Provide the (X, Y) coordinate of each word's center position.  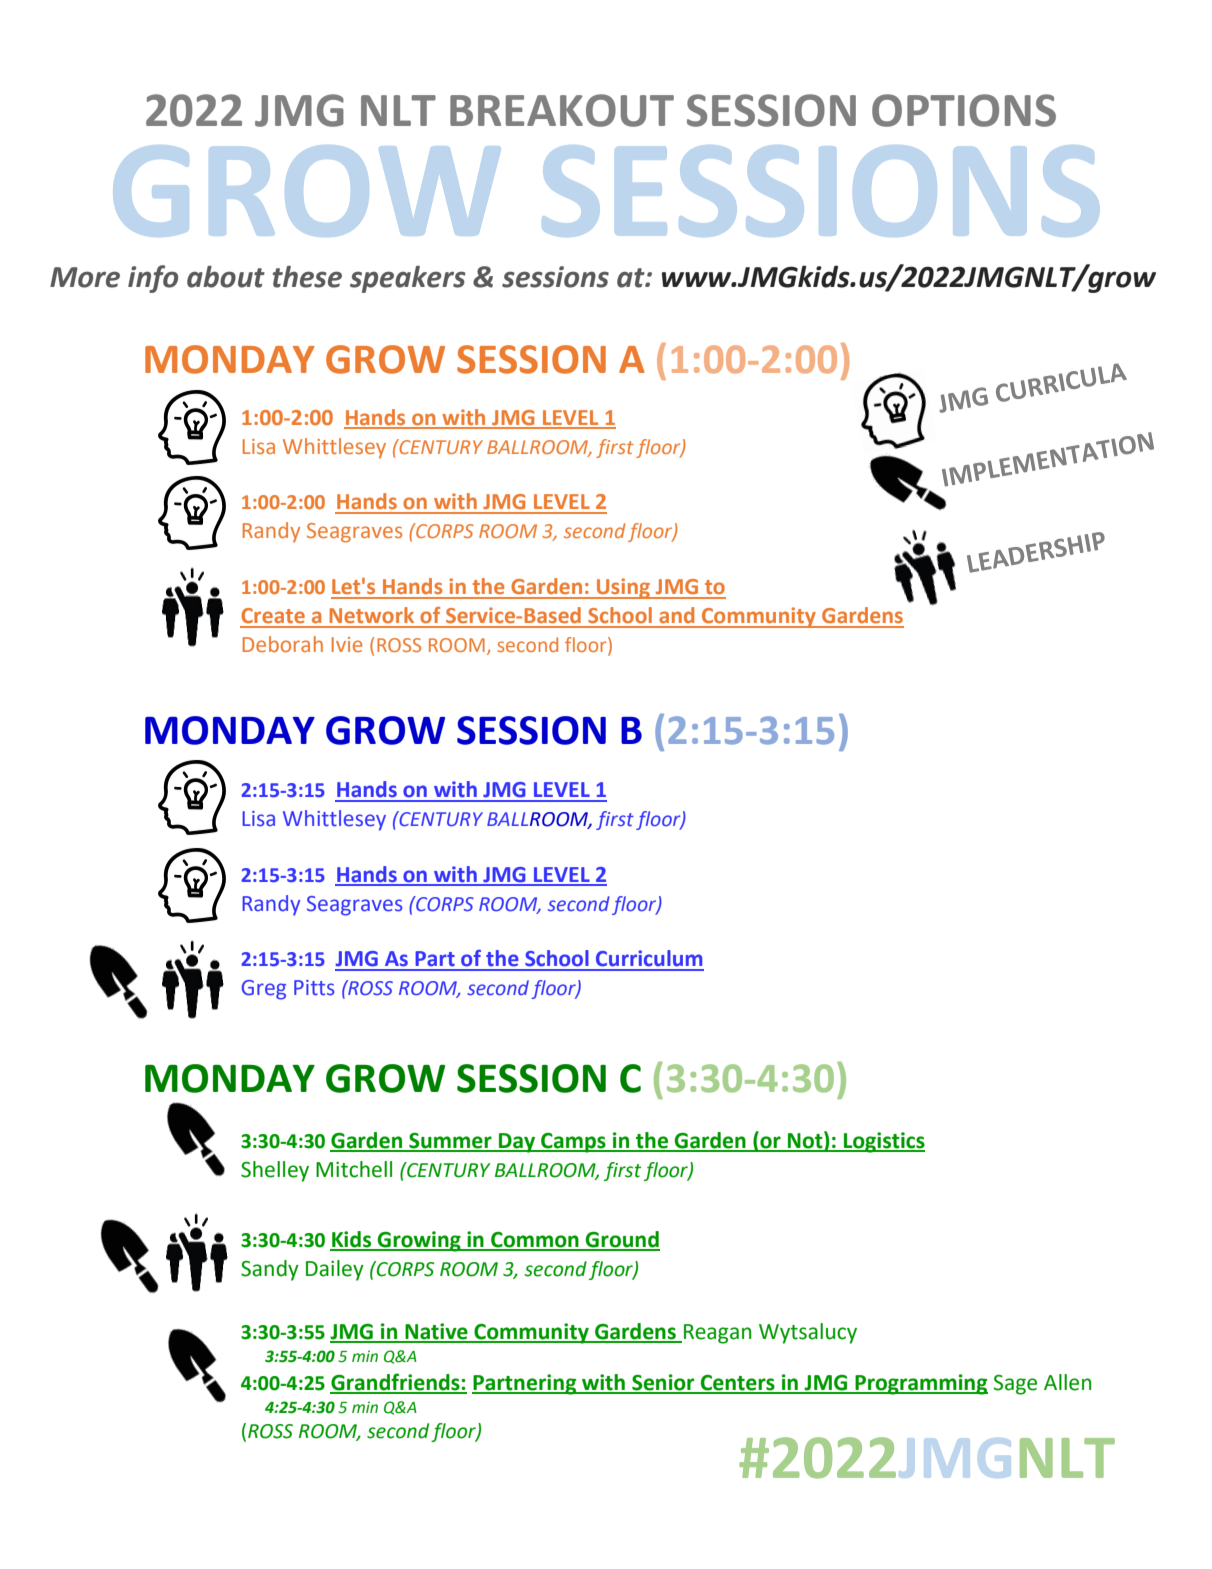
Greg (264, 990)
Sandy (270, 1270)
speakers (408, 279)
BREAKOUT (562, 110)
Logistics (883, 1142)
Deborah (283, 644)
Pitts (314, 988)
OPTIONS (964, 110)
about (226, 277)
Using (624, 588)
